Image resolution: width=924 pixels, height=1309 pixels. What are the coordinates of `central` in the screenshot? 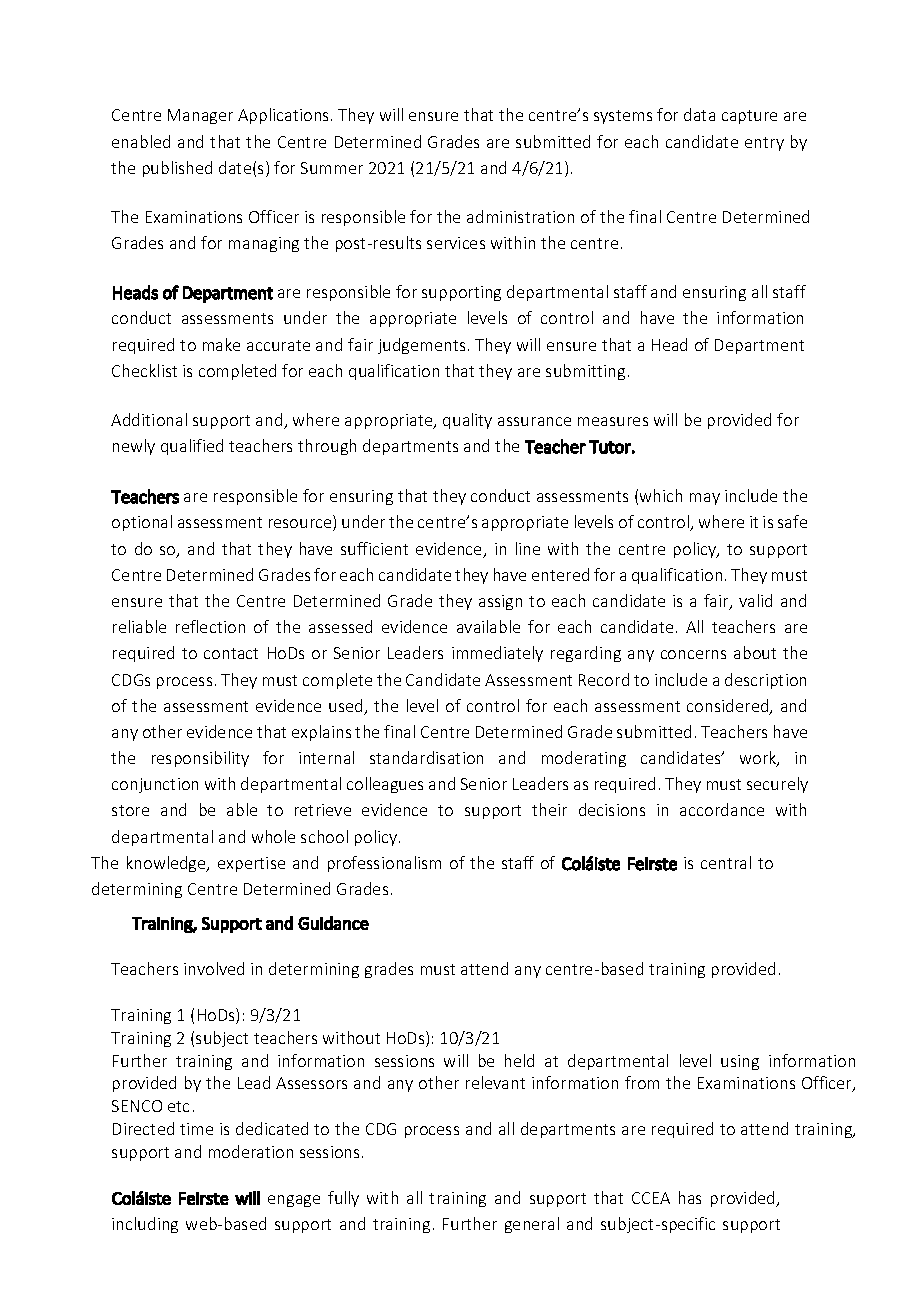 It's located at (726, 862).
